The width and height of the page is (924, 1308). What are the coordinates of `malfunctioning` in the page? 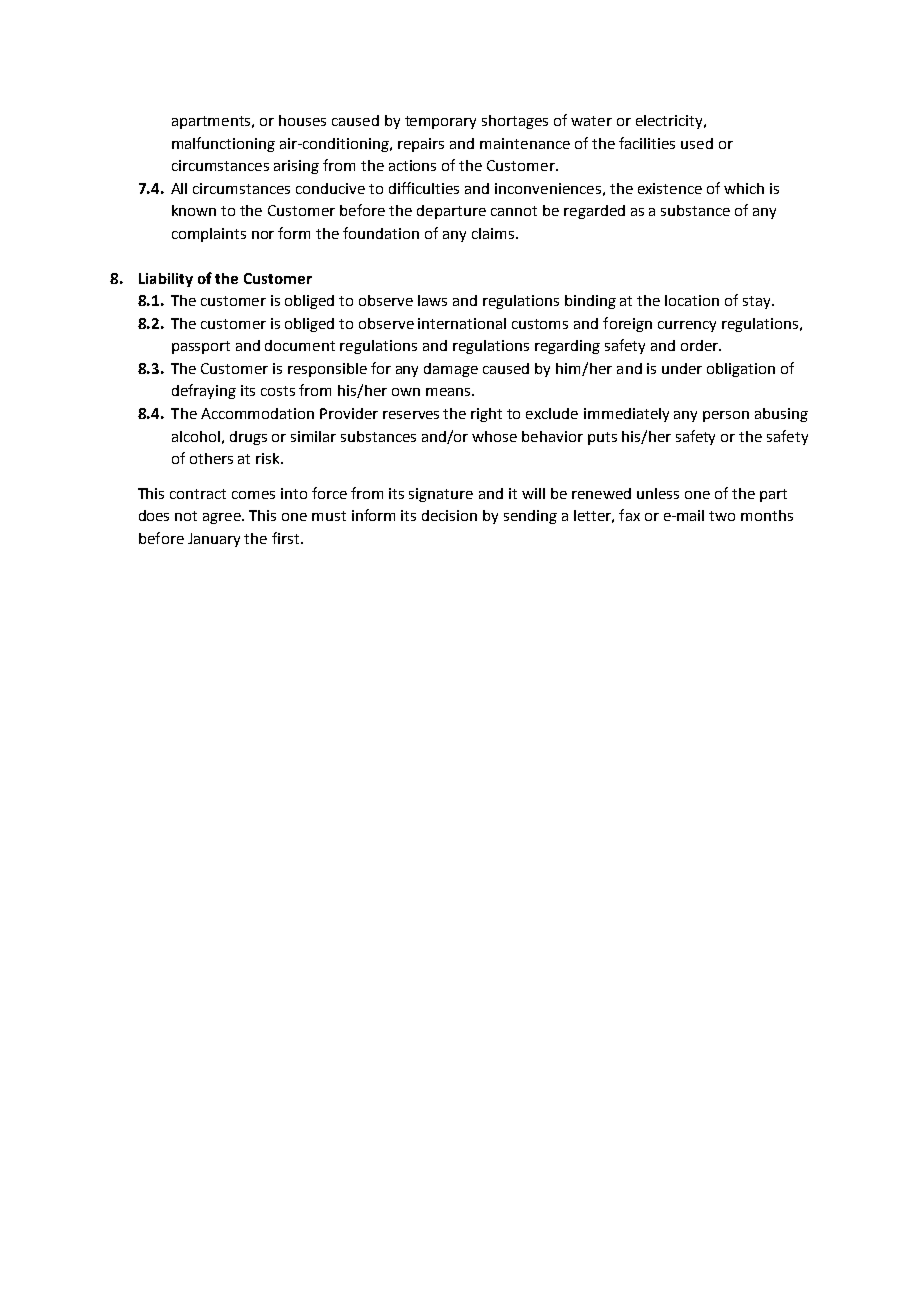 It's located at (223, 144).
